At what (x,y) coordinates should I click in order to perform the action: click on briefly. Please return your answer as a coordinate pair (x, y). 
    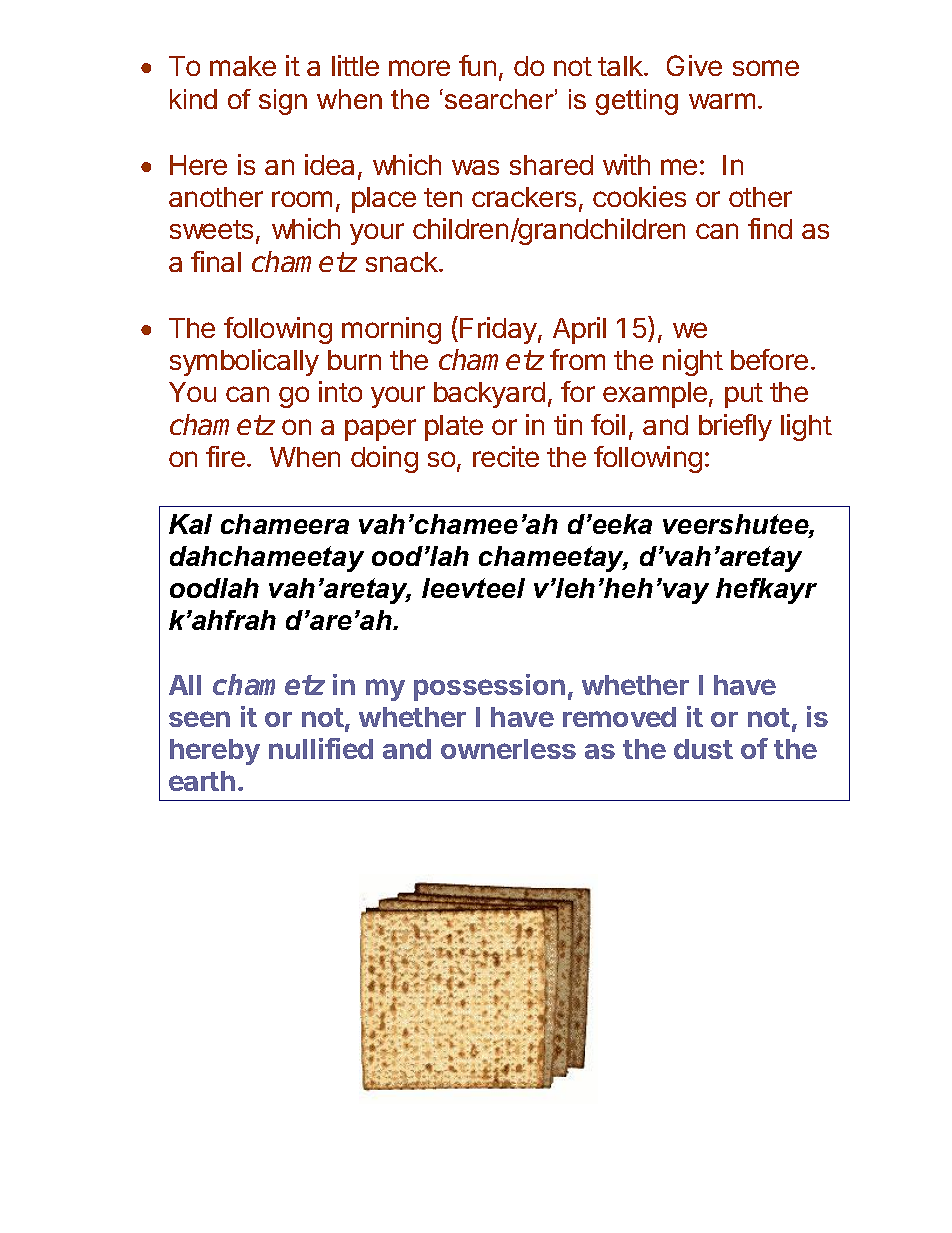
    Looking at the image, I should click on (735, 427).
